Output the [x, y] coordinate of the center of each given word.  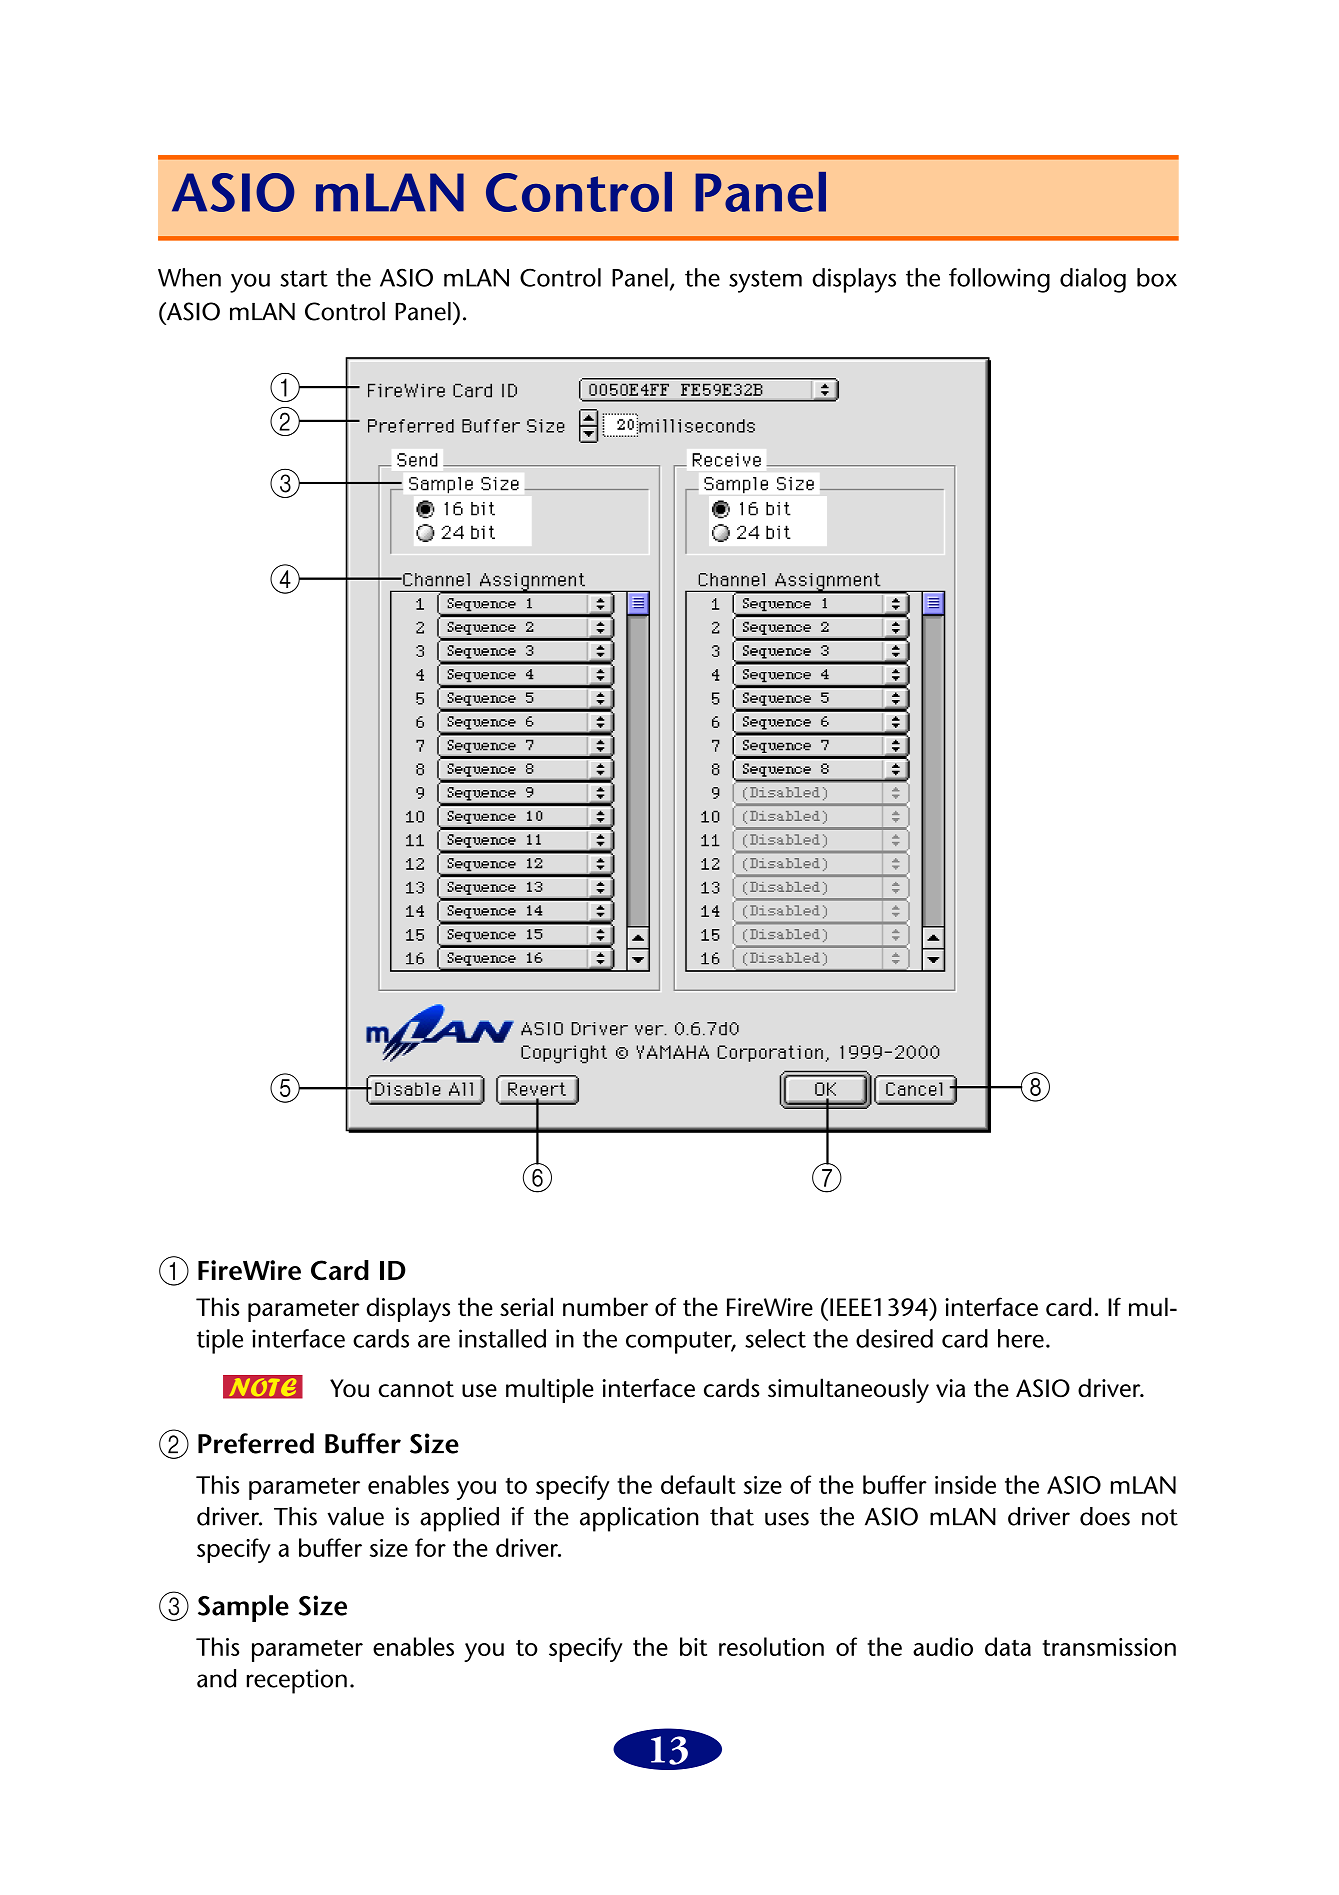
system [765, 281]
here [1021, 1338]
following [999, 280]
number [605, 1306]
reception [297, 1681]
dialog [1093, 280]
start [304, 278]
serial [526, 1306]
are [434, 1341]
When [189, 277]
